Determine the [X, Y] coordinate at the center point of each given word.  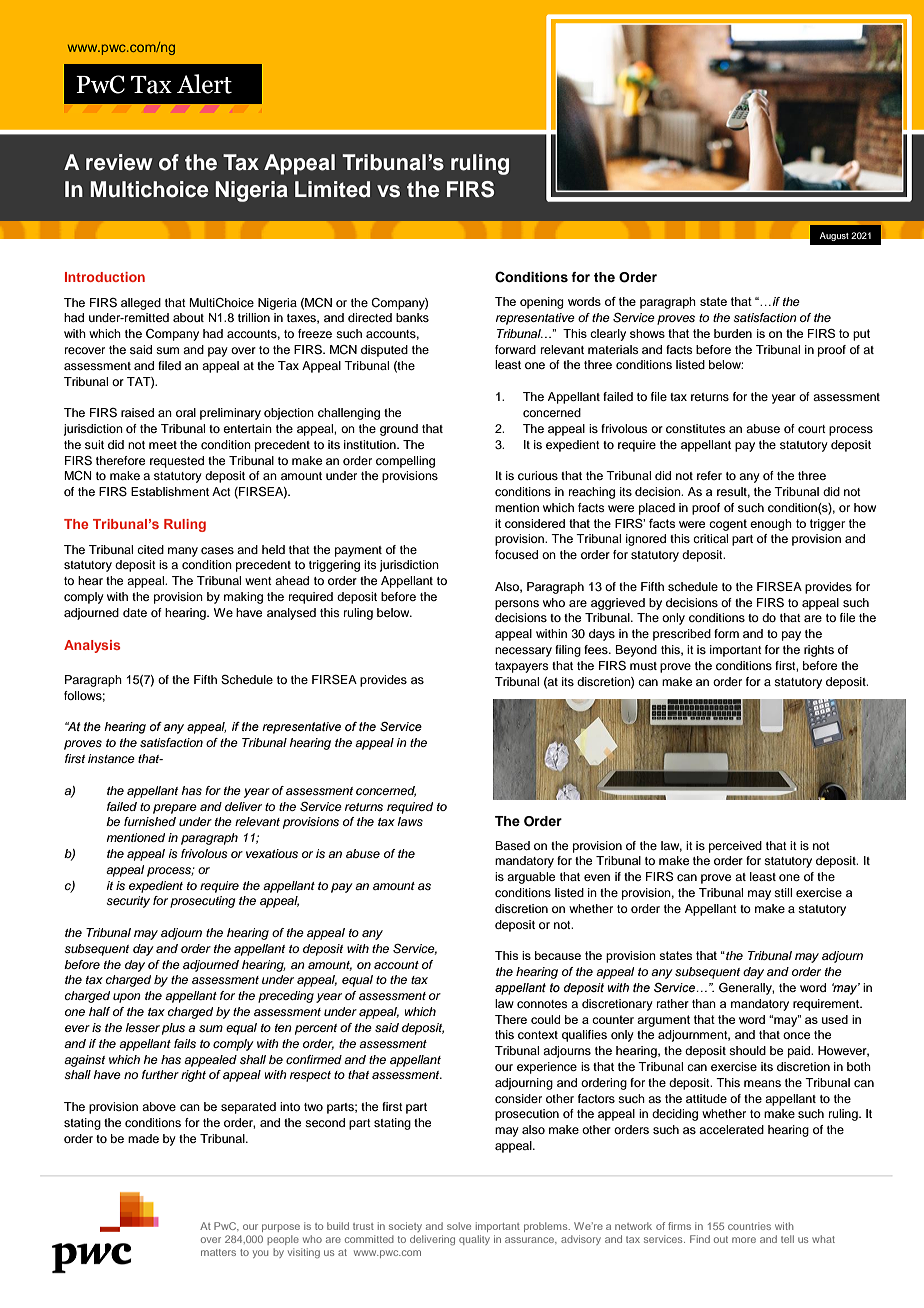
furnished [150, 821]
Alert [204, 84]
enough [771, 525]
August [834, 236]
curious [538, 475]
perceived [735, 847]
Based [512, 845]
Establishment [170, 491]
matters [218, 1252]
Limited [332, 189]
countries [749, 1226]
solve [459, 1226]
